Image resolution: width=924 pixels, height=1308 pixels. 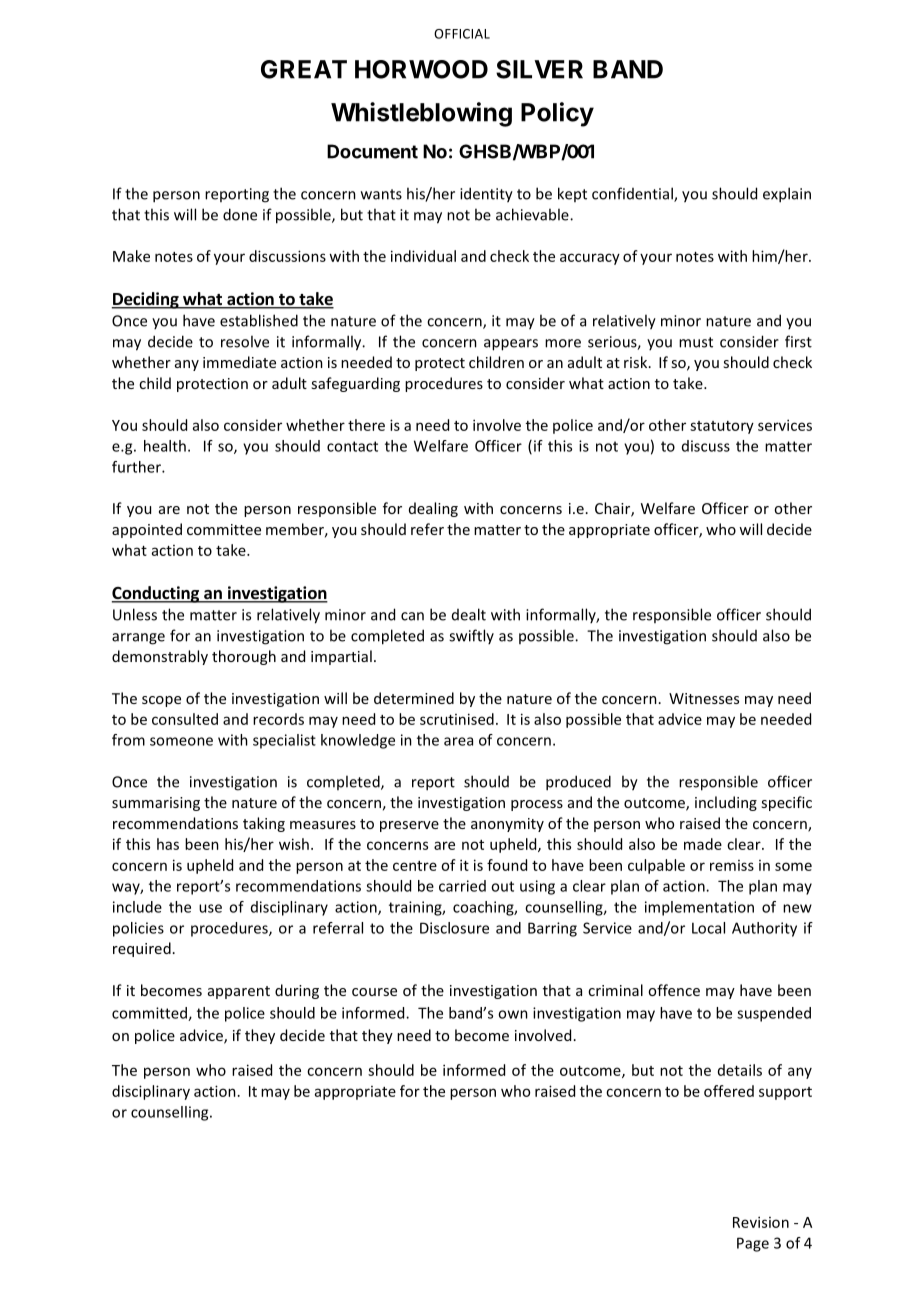 What do you see at coordinates (168, 844) in the image?
I see `has` at bounding box center [168, 844].
